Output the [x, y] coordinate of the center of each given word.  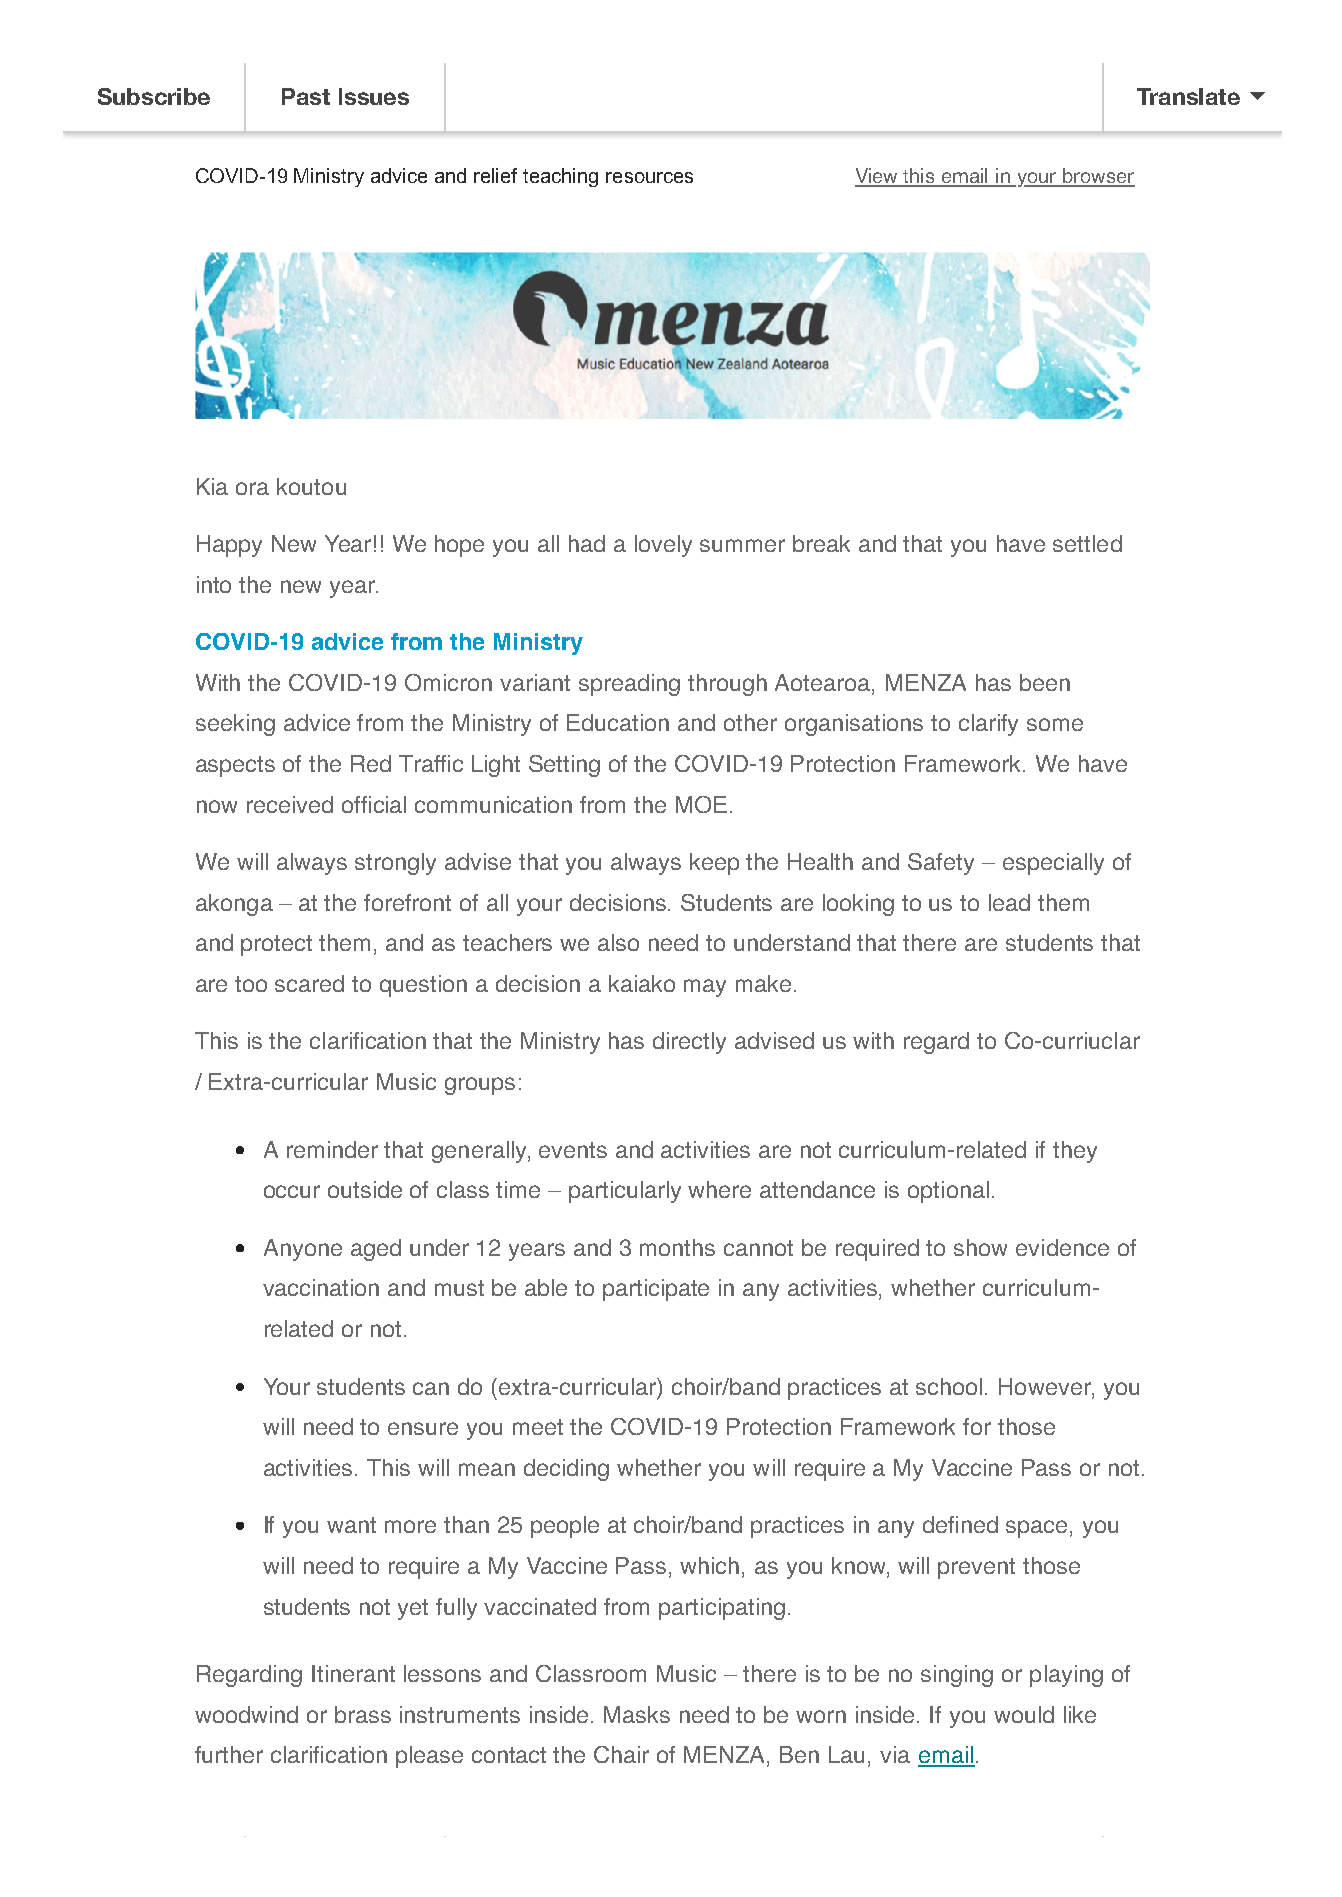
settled [1087, 543]
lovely [663, 546]
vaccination [321, 1287]
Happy [229, 546]
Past [306, 96]
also [618, 942]
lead [1009, 902]
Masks [637, 1714]
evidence [1062, 1247]
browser [1098, 177]
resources [649, 177]
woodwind [246, 1714]
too [251, 984]
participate [656, 1290]
